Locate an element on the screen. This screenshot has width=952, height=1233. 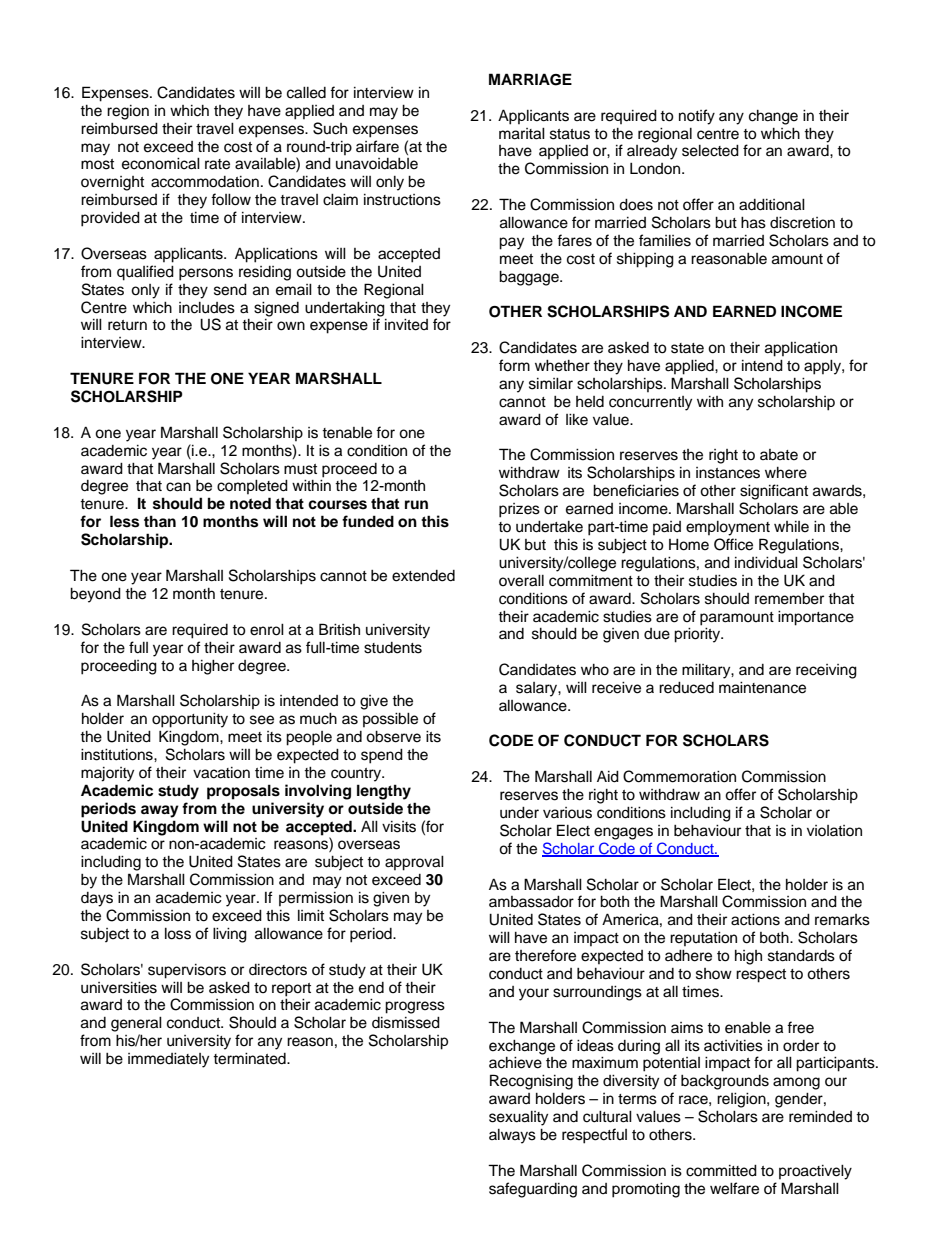
economical is located at coordinates (161, 164).
